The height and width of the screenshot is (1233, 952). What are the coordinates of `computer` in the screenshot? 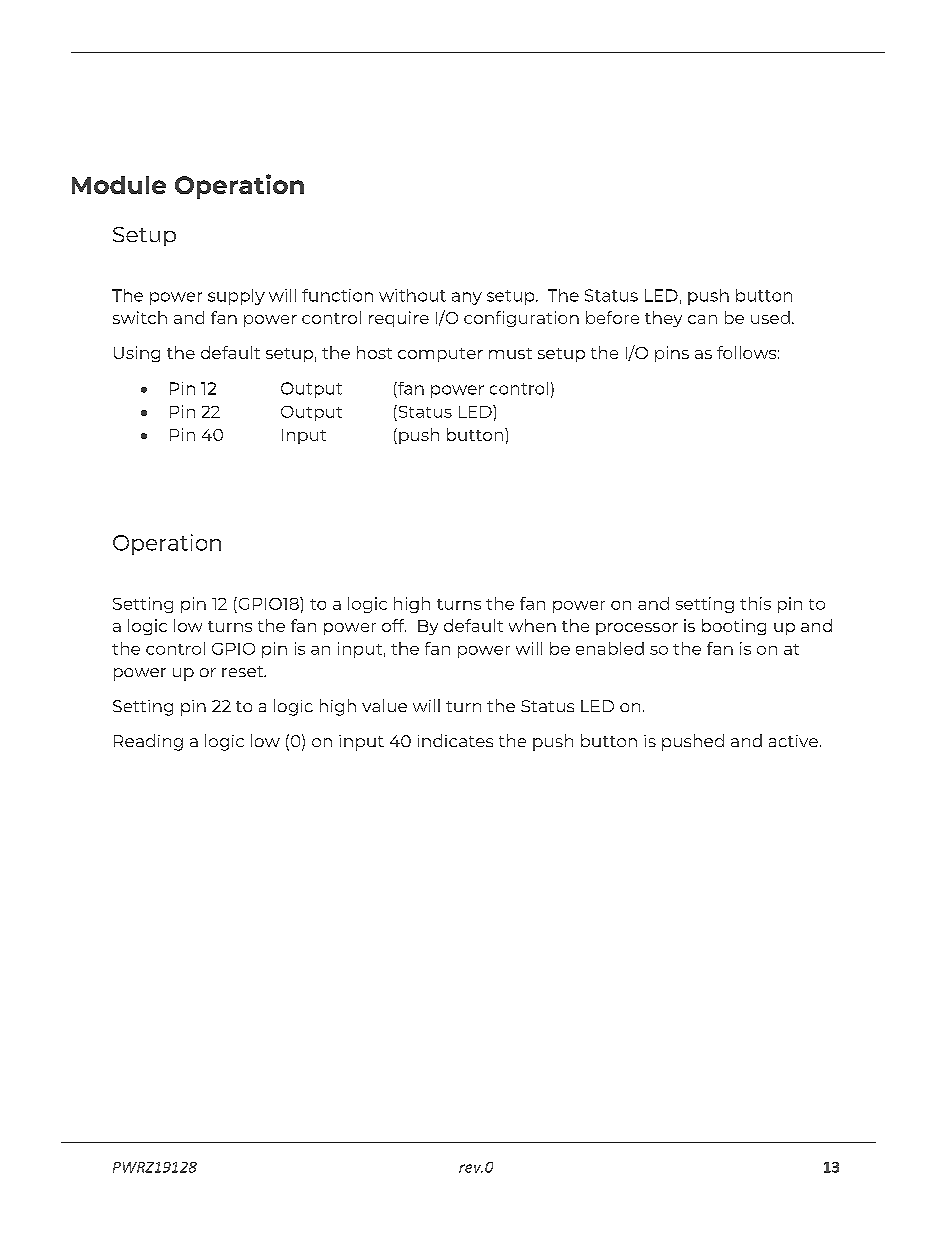 It's located at (440, 355).
